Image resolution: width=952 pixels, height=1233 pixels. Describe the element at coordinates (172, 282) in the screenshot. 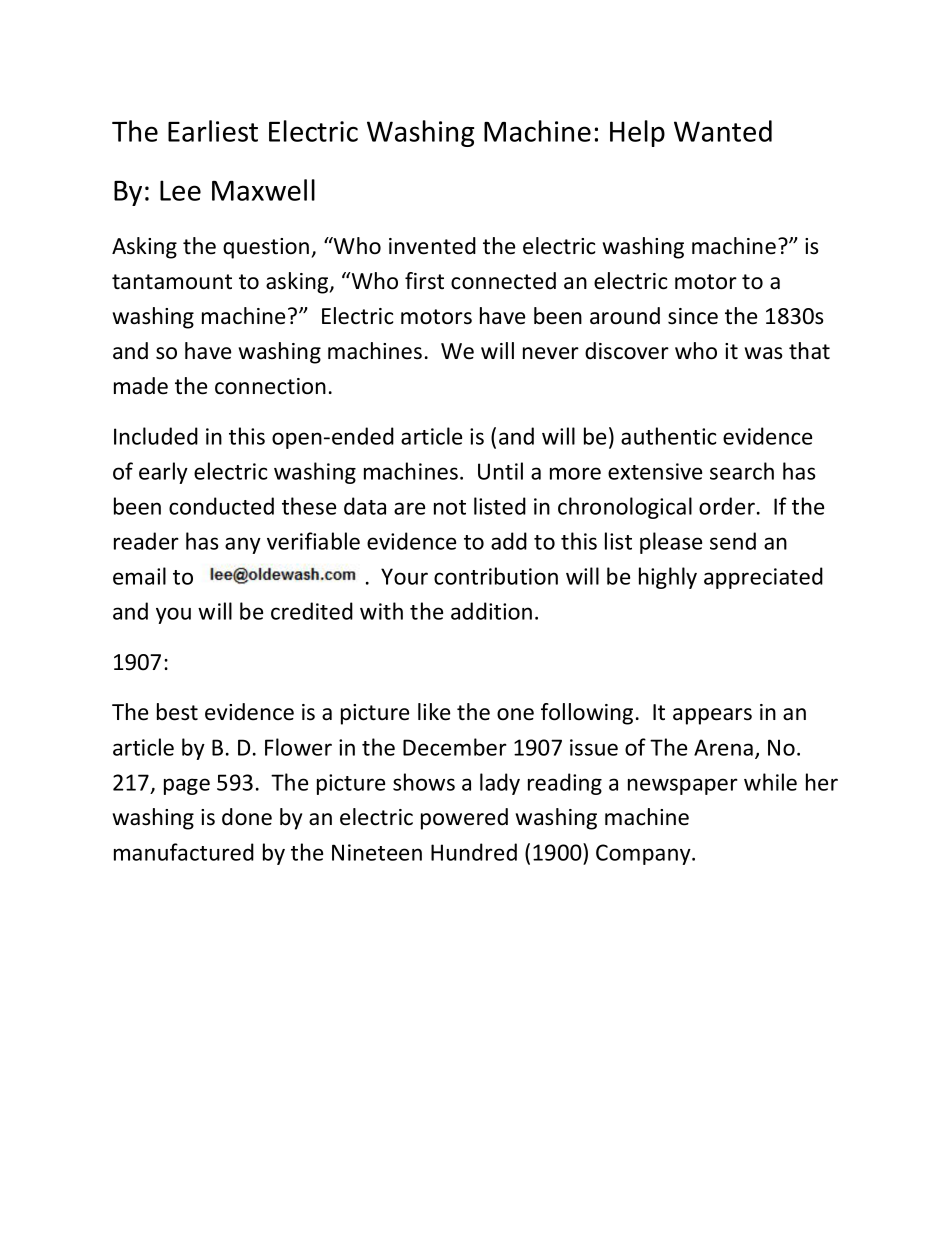

I see `tantamount` at that location.
